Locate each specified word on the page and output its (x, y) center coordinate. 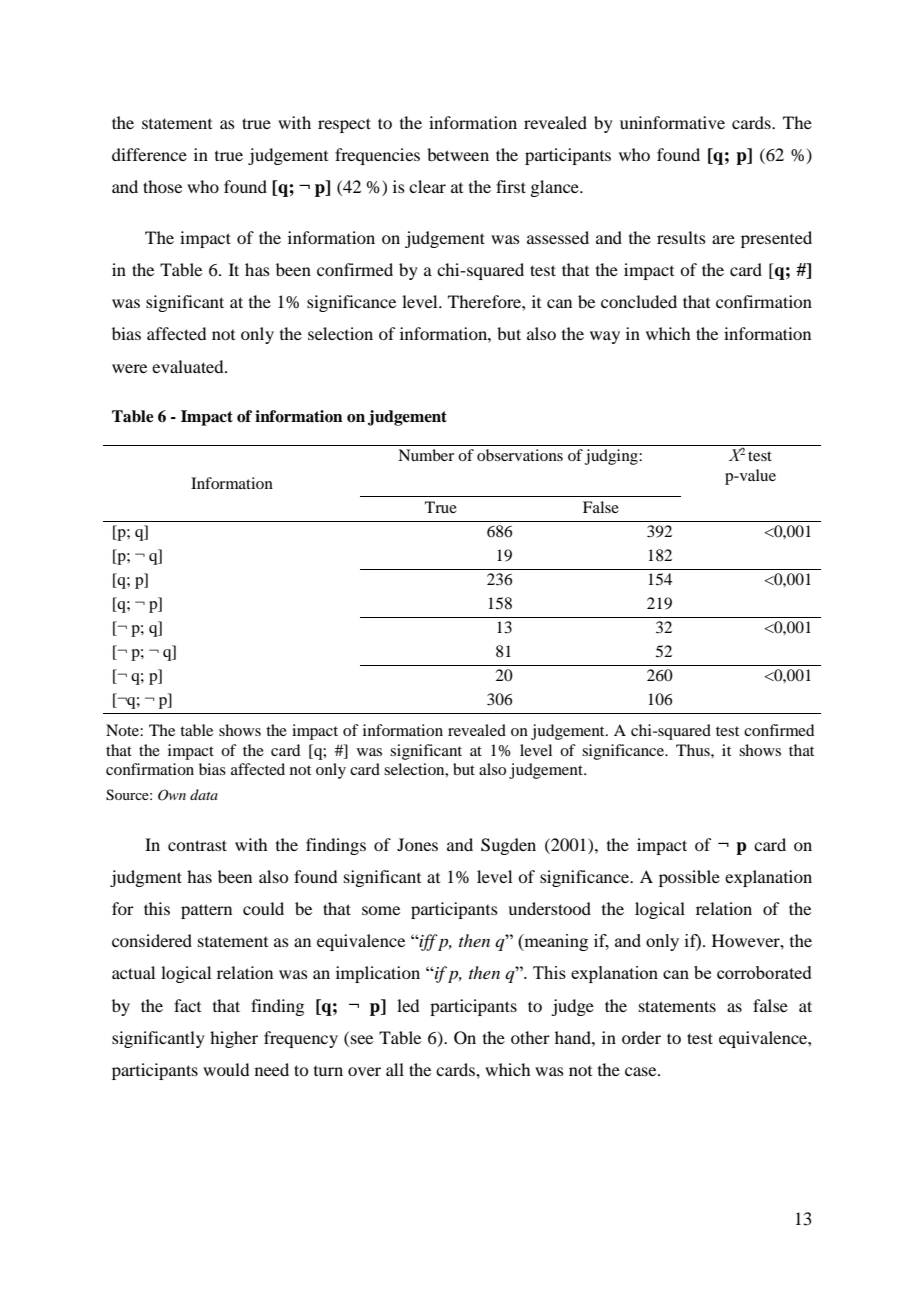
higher (234, 1039)
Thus (694, 750)
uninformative (672, 122)
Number (426, 455)
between (458, 154)
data (204, 794)
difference (149, 154)
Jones (417, 844)
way (605, 337)
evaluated (189, 366)
